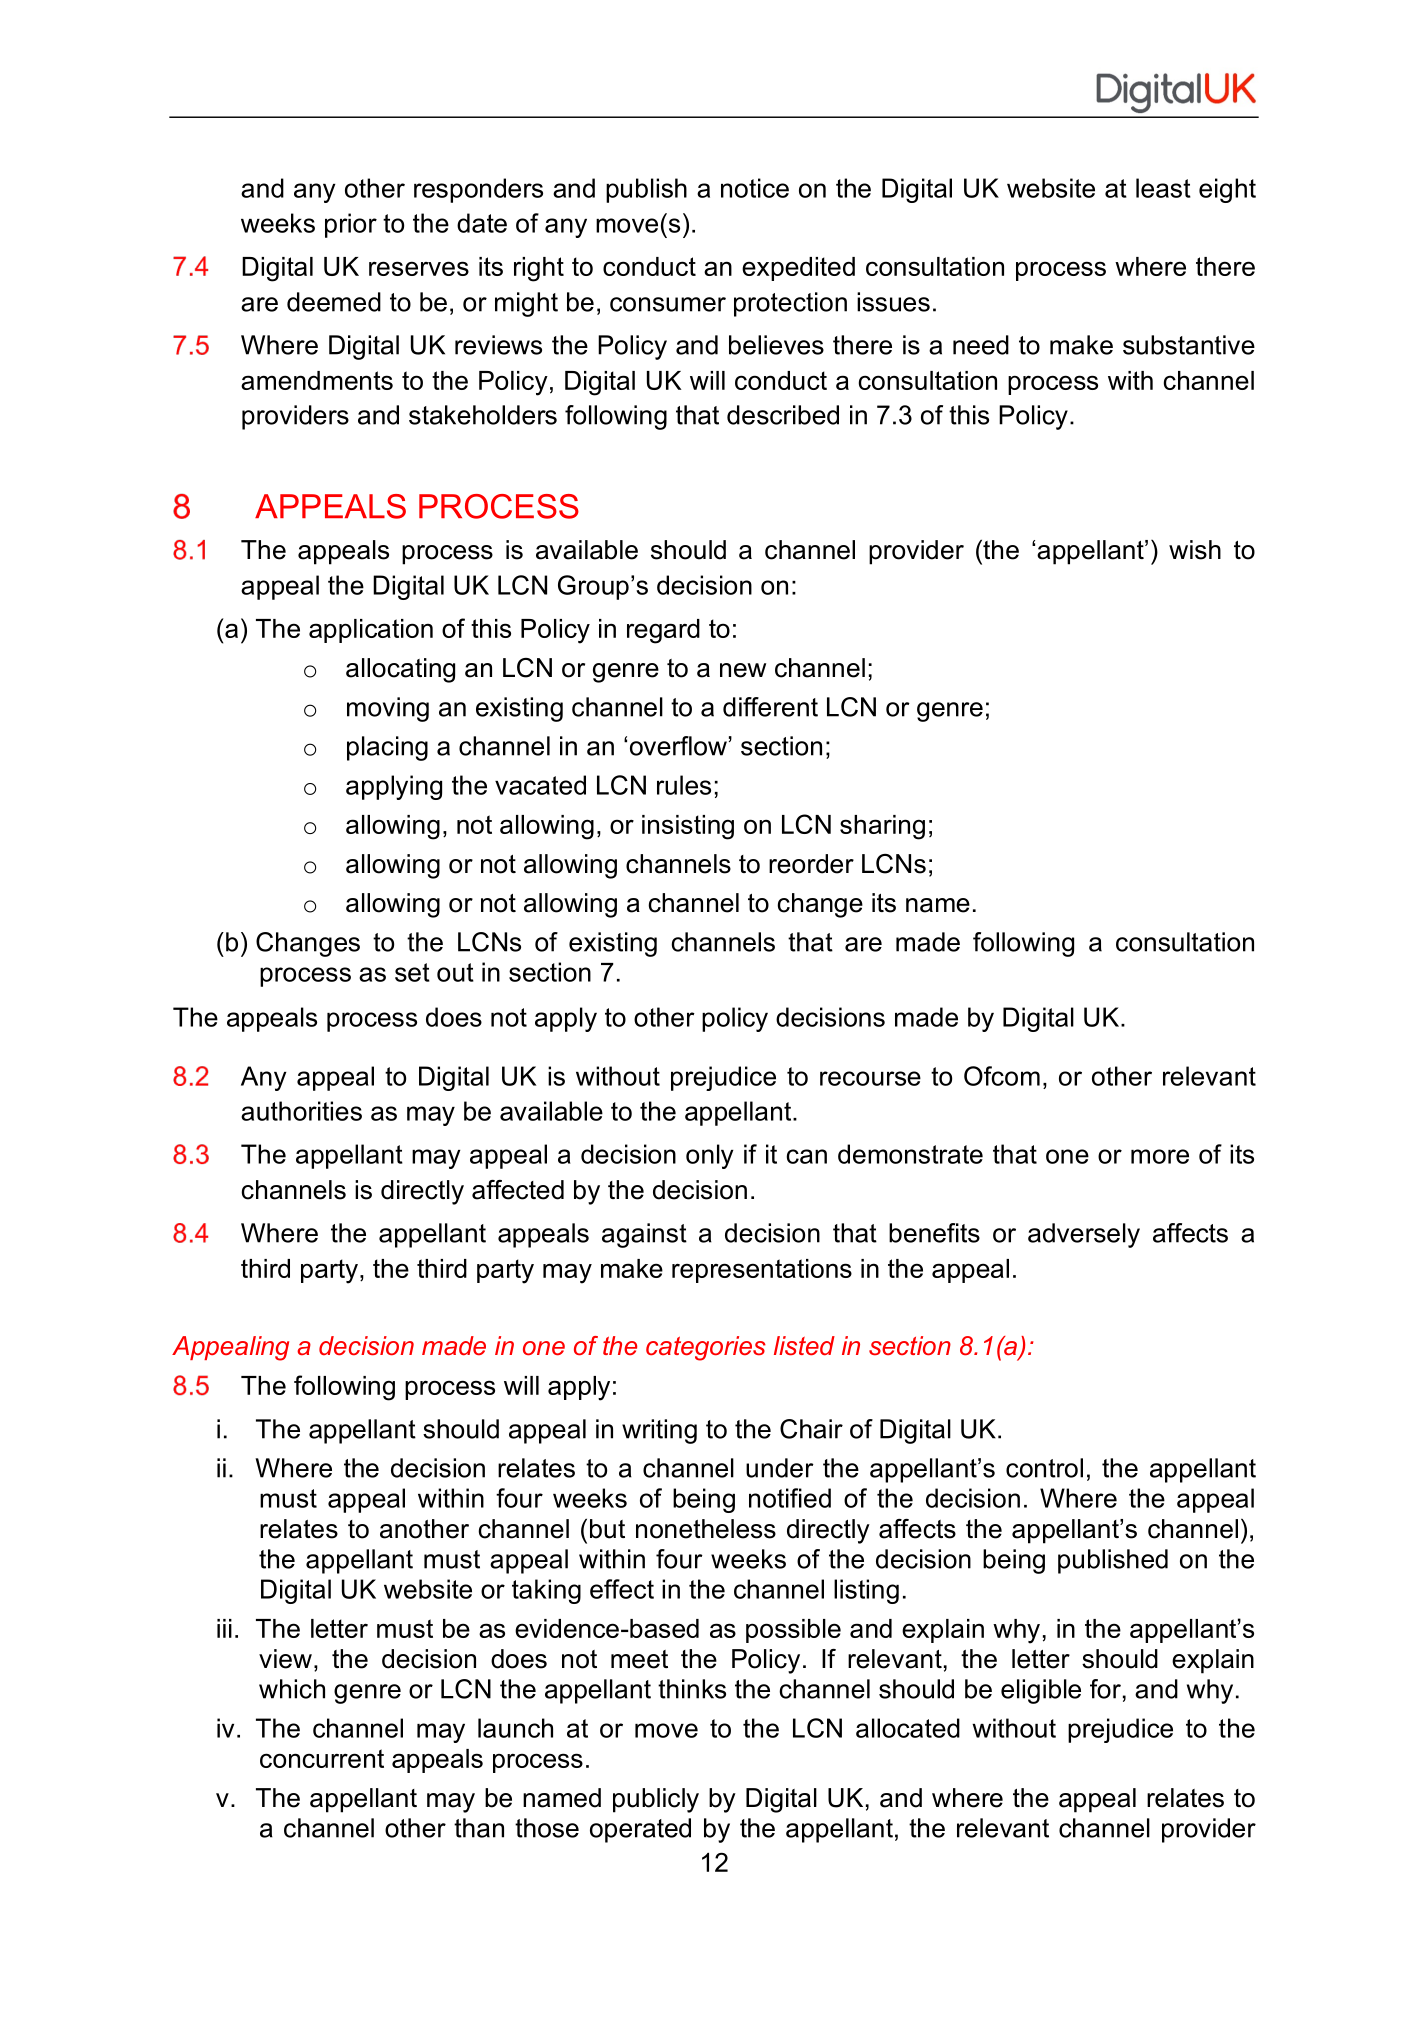 The width and height of the screenshot is (1428, 2018). I want to click on set, so click(412, 972).
